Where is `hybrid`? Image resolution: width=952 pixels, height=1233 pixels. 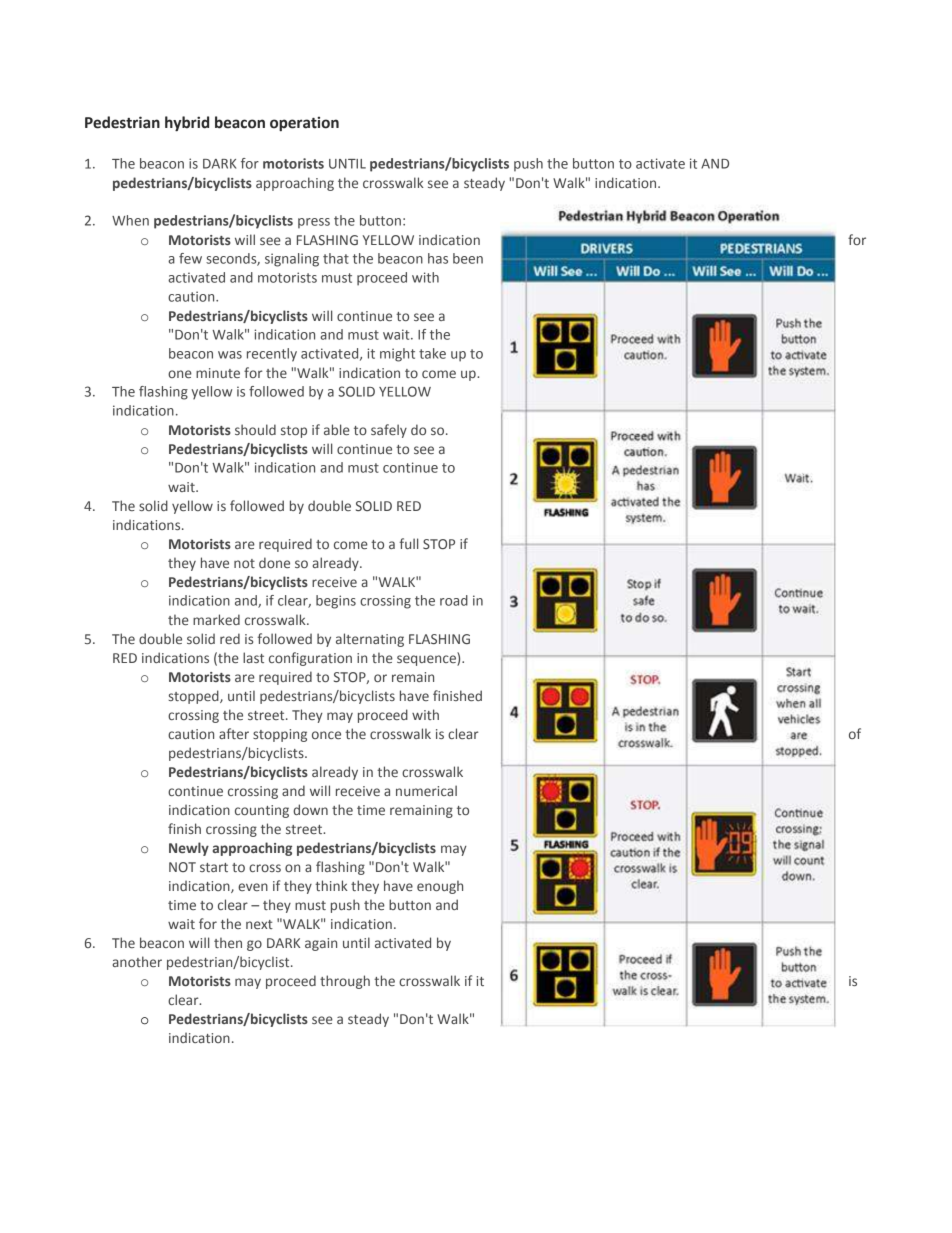
hybrid is located at coordinates (187, 124).
